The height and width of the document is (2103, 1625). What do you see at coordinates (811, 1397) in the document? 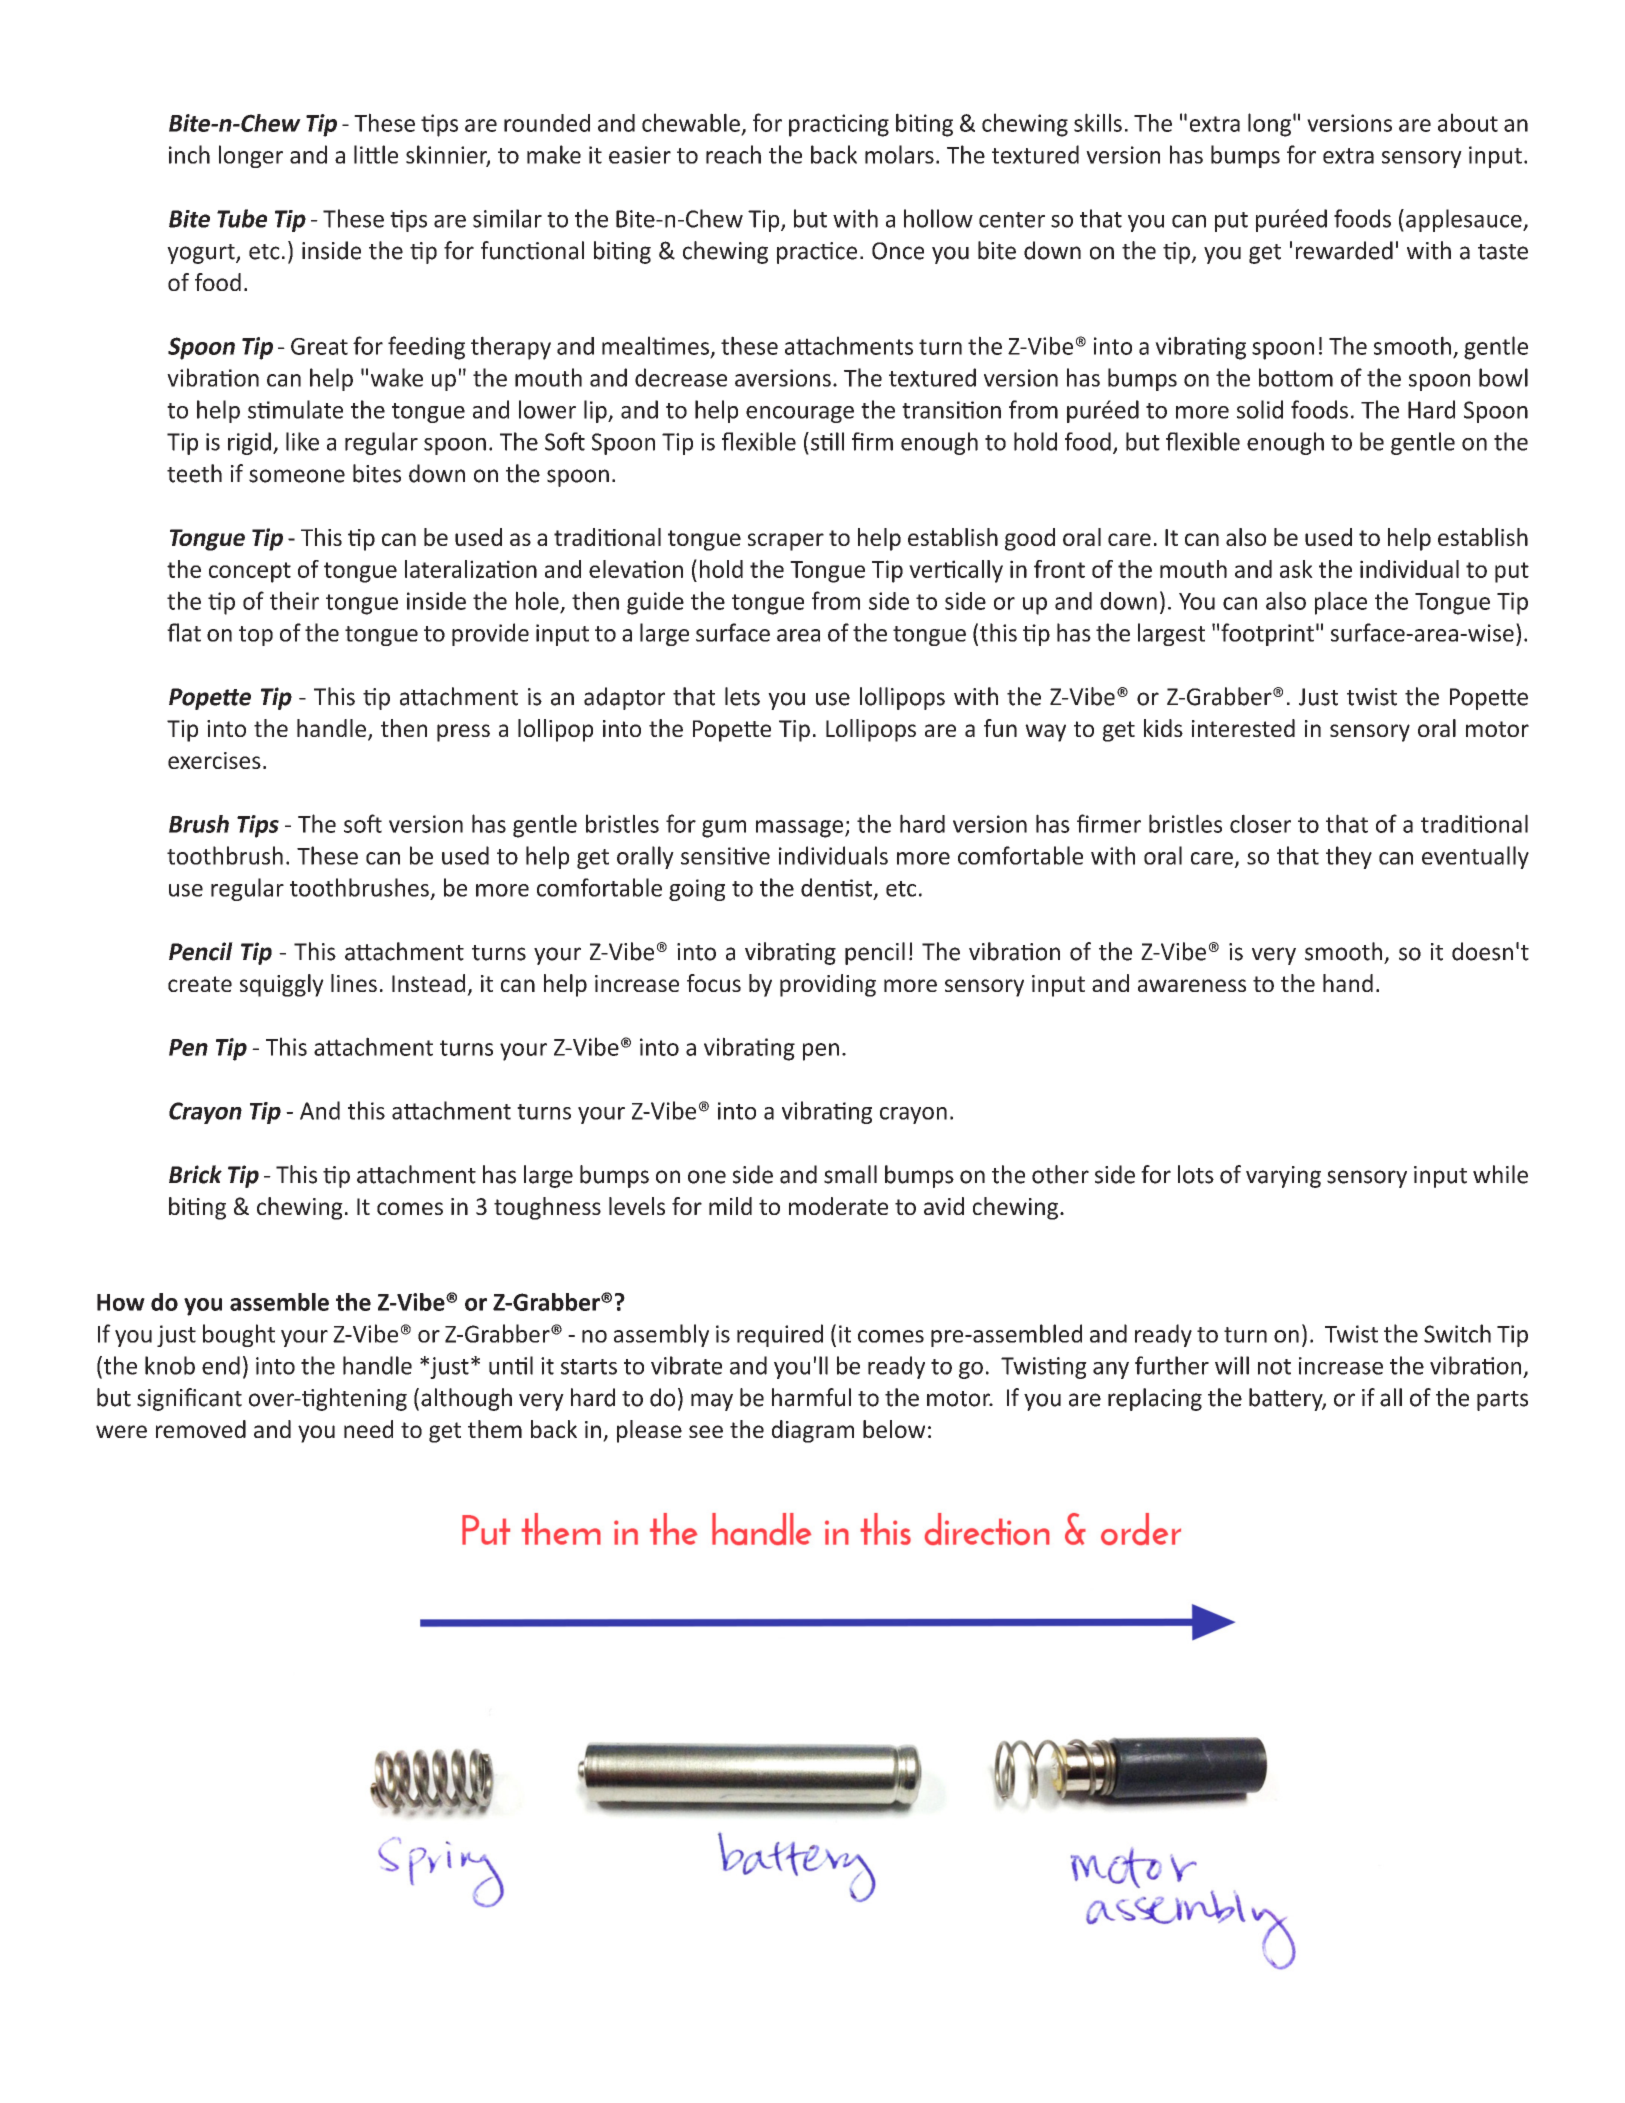
I see `harmful` at bounding box center [811, 1397].
